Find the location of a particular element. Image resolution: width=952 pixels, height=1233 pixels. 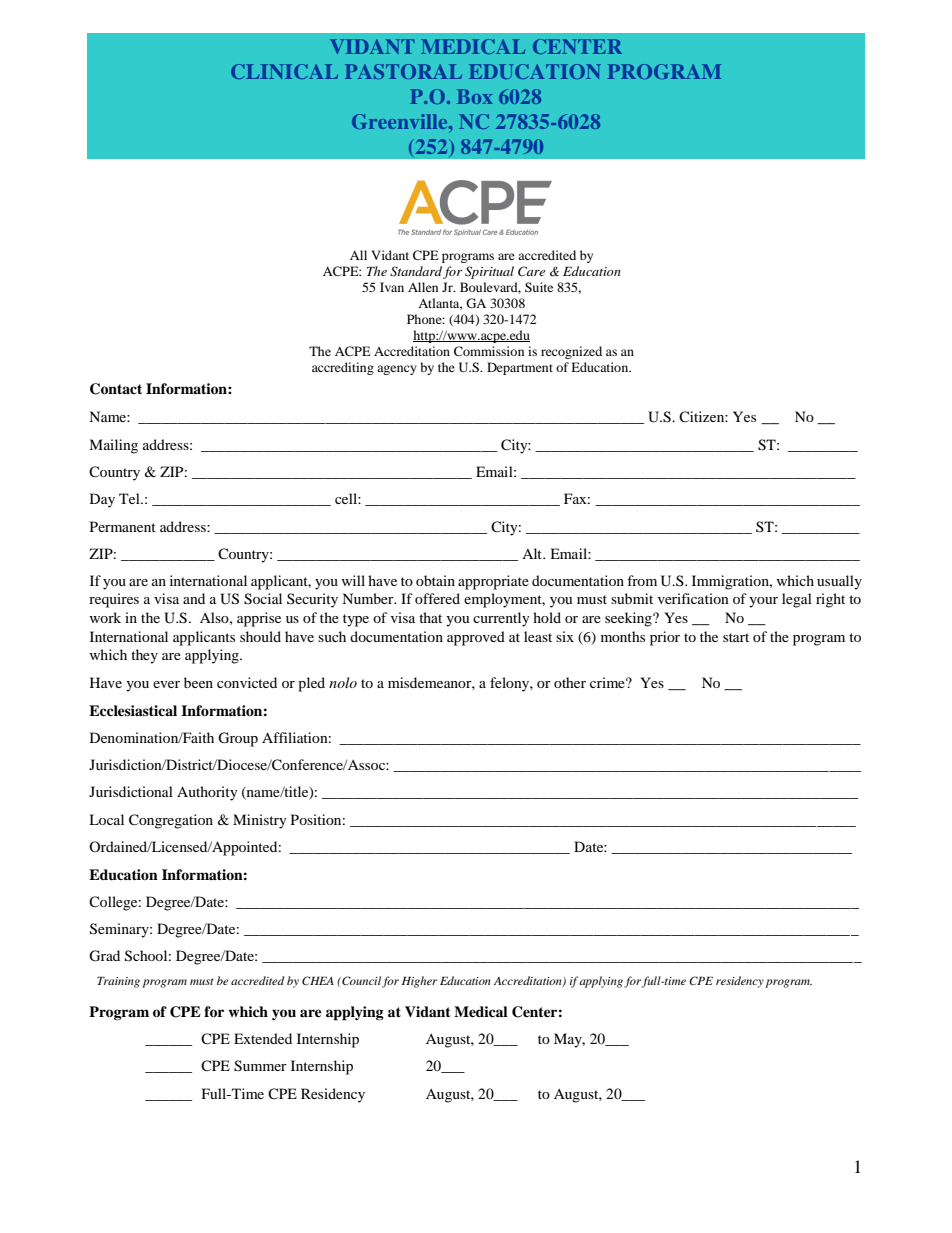

Council is located at coordinates (360, 980).
